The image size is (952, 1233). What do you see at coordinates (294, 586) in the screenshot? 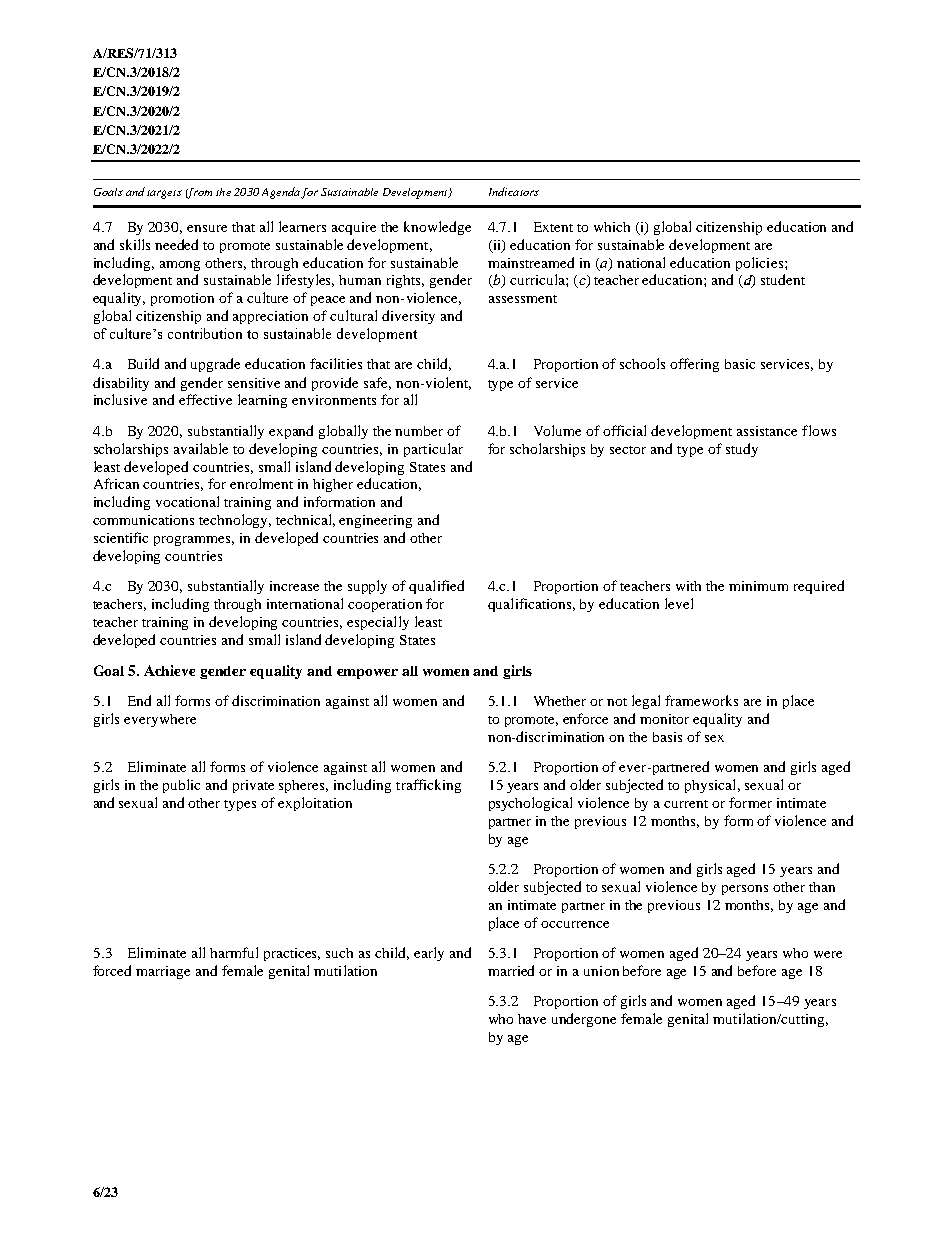
I see `increase` at bounding box center [294, 586].
